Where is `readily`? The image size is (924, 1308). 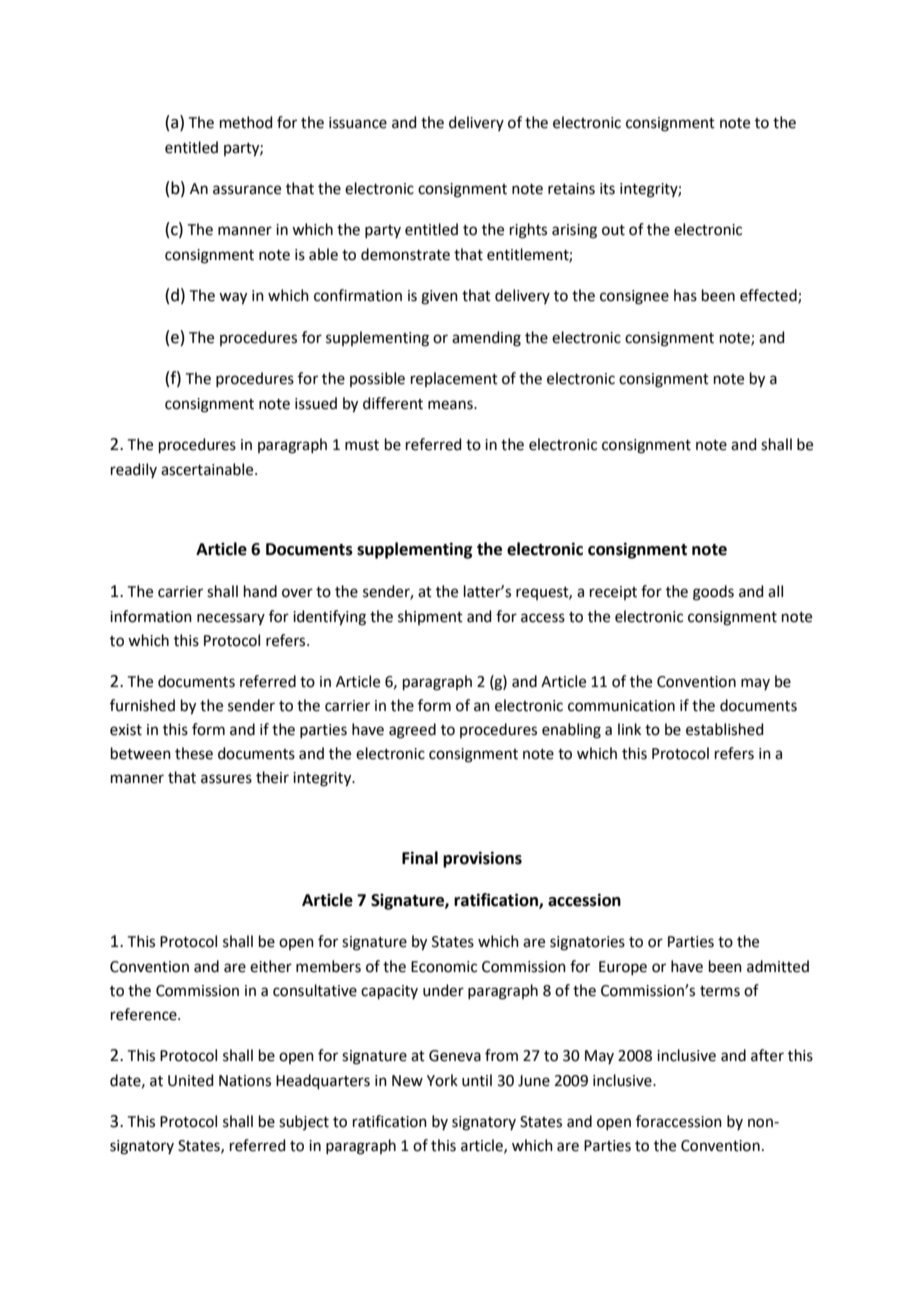 readily is located at coordinates (134, 470).
